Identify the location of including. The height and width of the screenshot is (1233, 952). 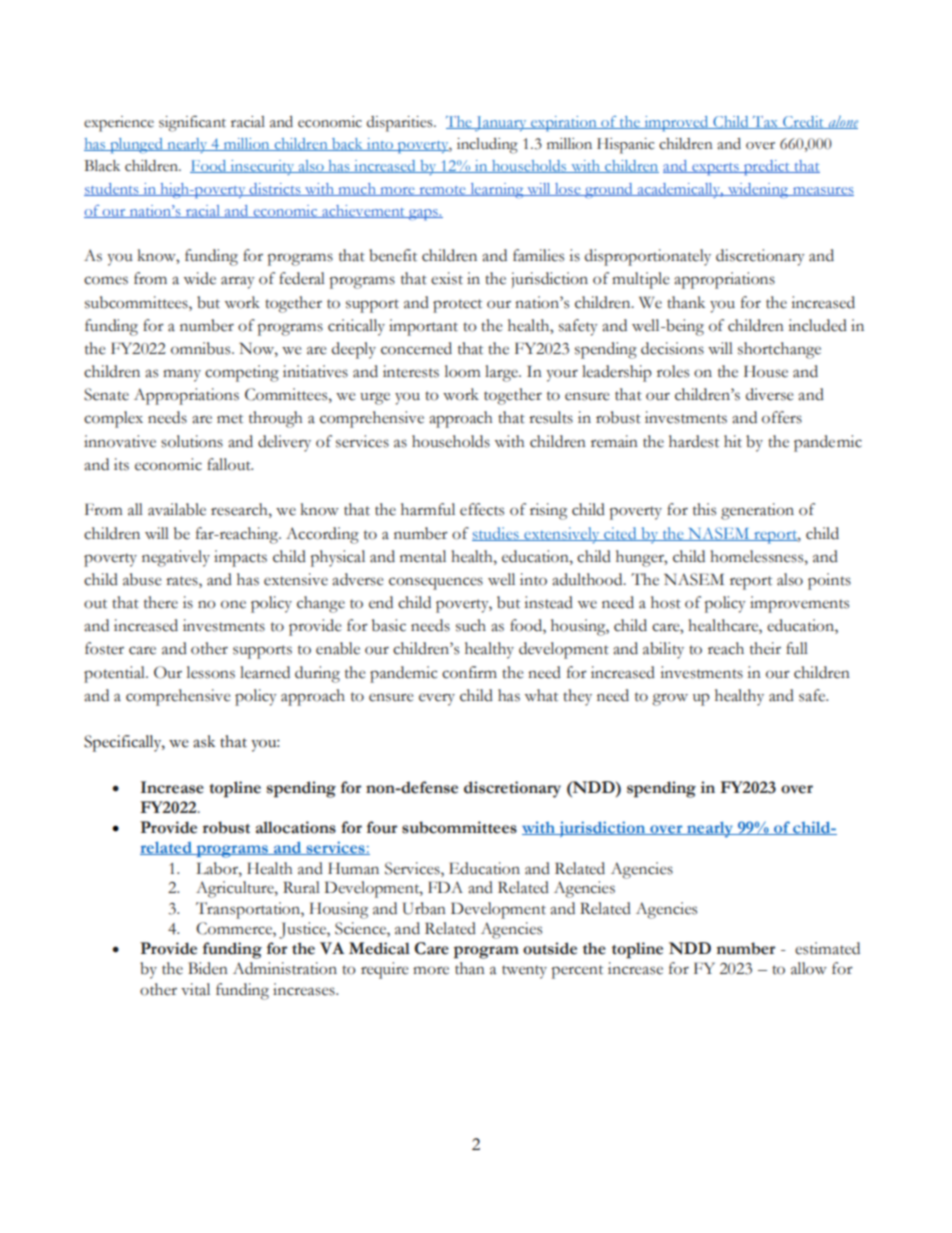
(487, 146).
